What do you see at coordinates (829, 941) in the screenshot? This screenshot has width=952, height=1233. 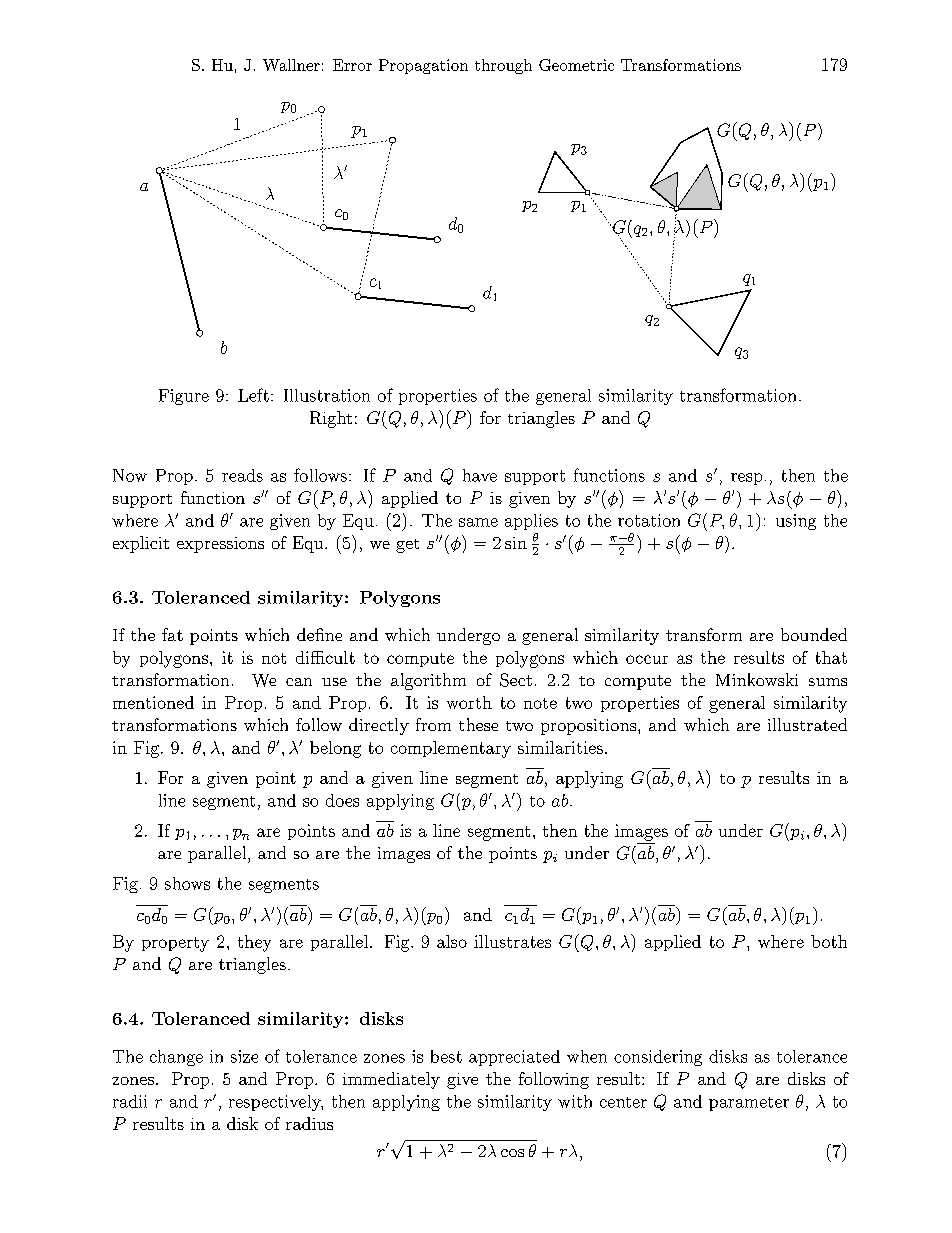 I see `both` at bounding box center [829, 941].
